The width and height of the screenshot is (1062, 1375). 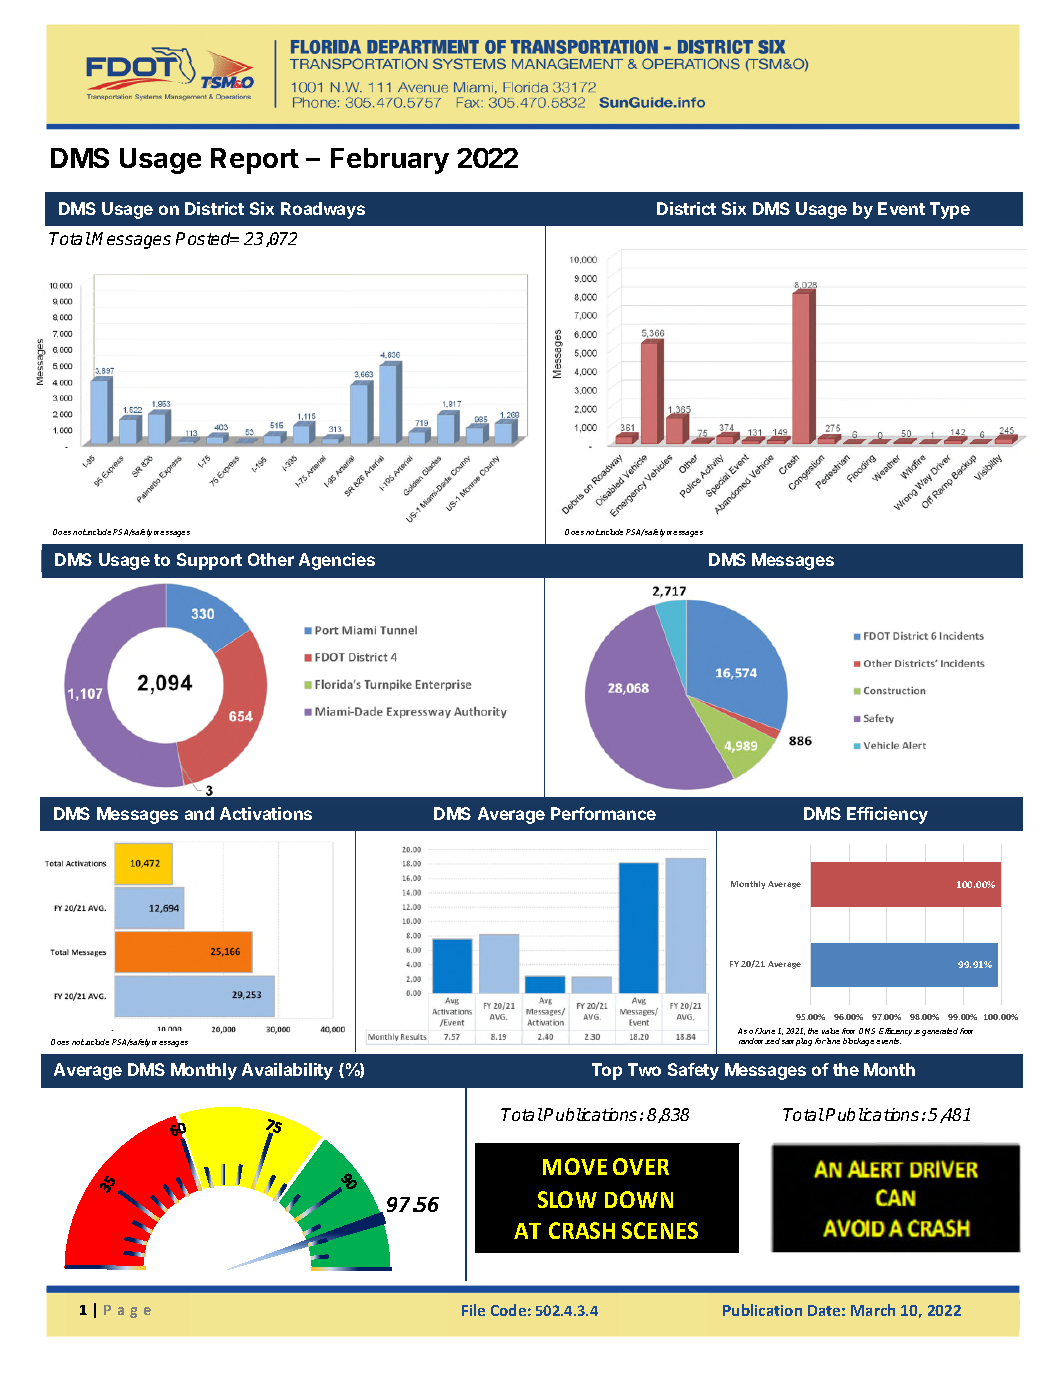 I want to click on CRASH, so click(x=582, y=1230).
